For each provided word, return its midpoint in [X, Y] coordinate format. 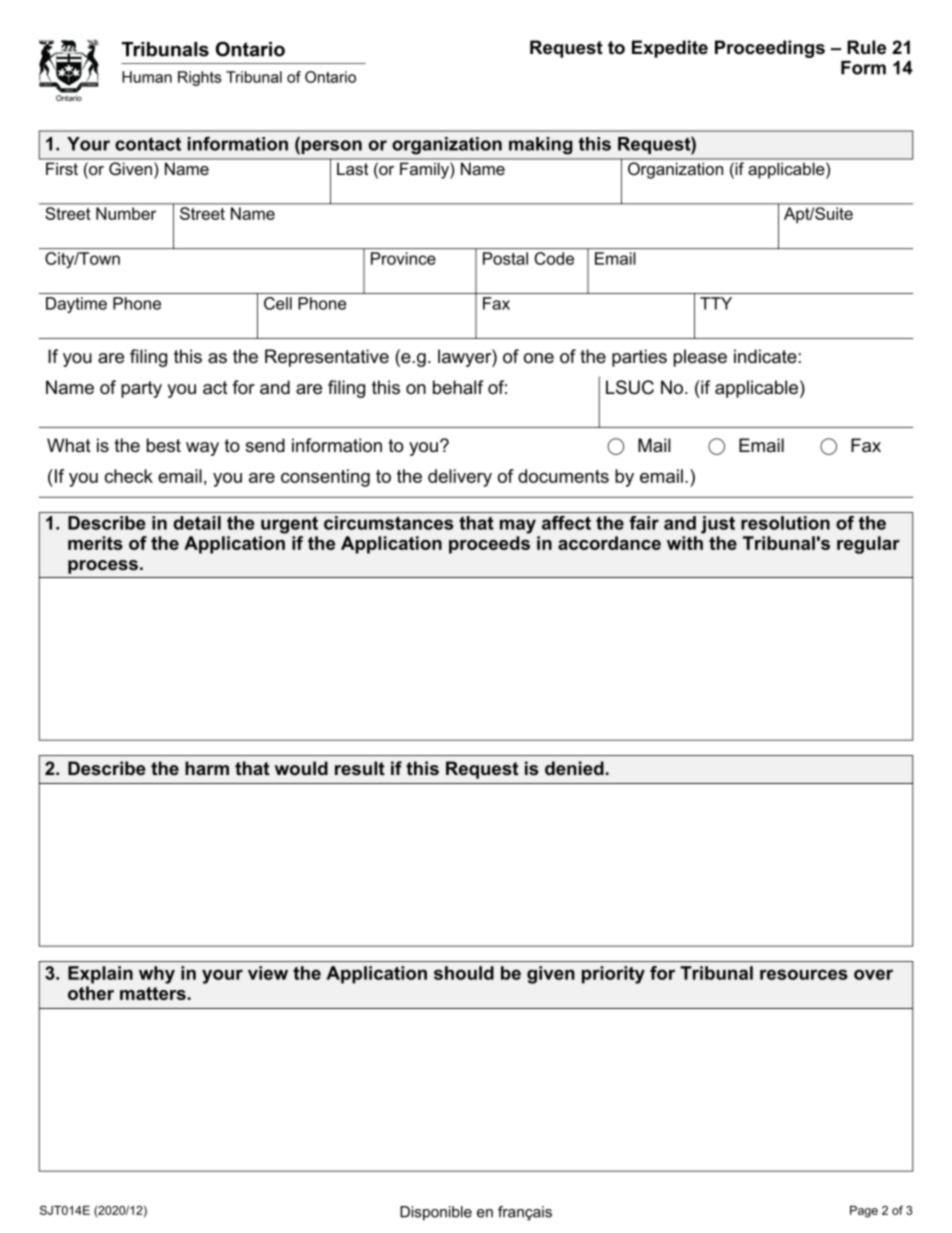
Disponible [436, 1213]
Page [864, 1212]
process [103, 567]
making [541, 146]
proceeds [489, 545]
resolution [785, 523]
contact [148, 144]
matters [153, 993]
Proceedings [770, 49]
